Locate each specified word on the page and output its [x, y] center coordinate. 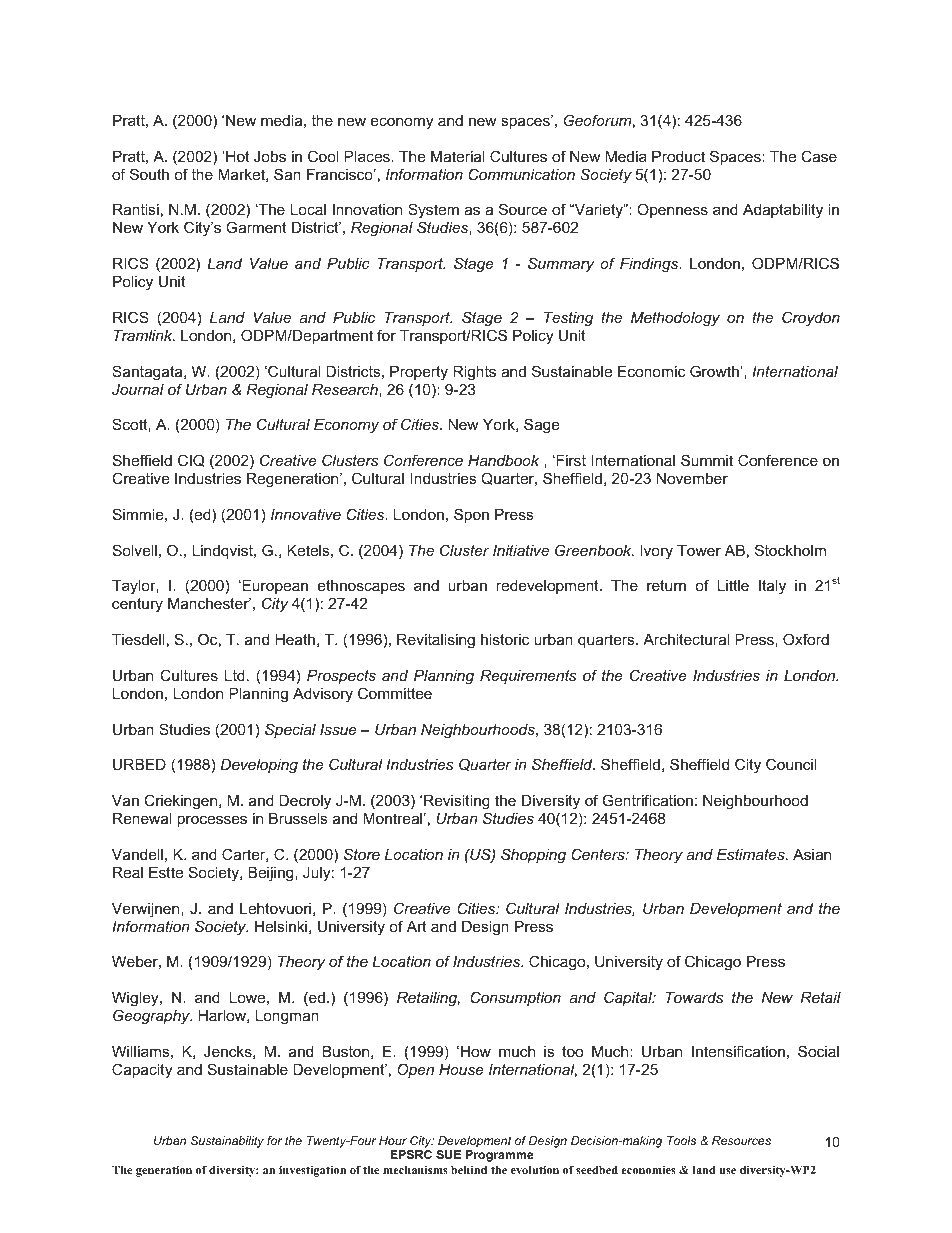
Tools [681, 1140]
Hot [236, 156]
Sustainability [227, 1142]
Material [458, 156]
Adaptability [783, 211]
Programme [500, 1156]
